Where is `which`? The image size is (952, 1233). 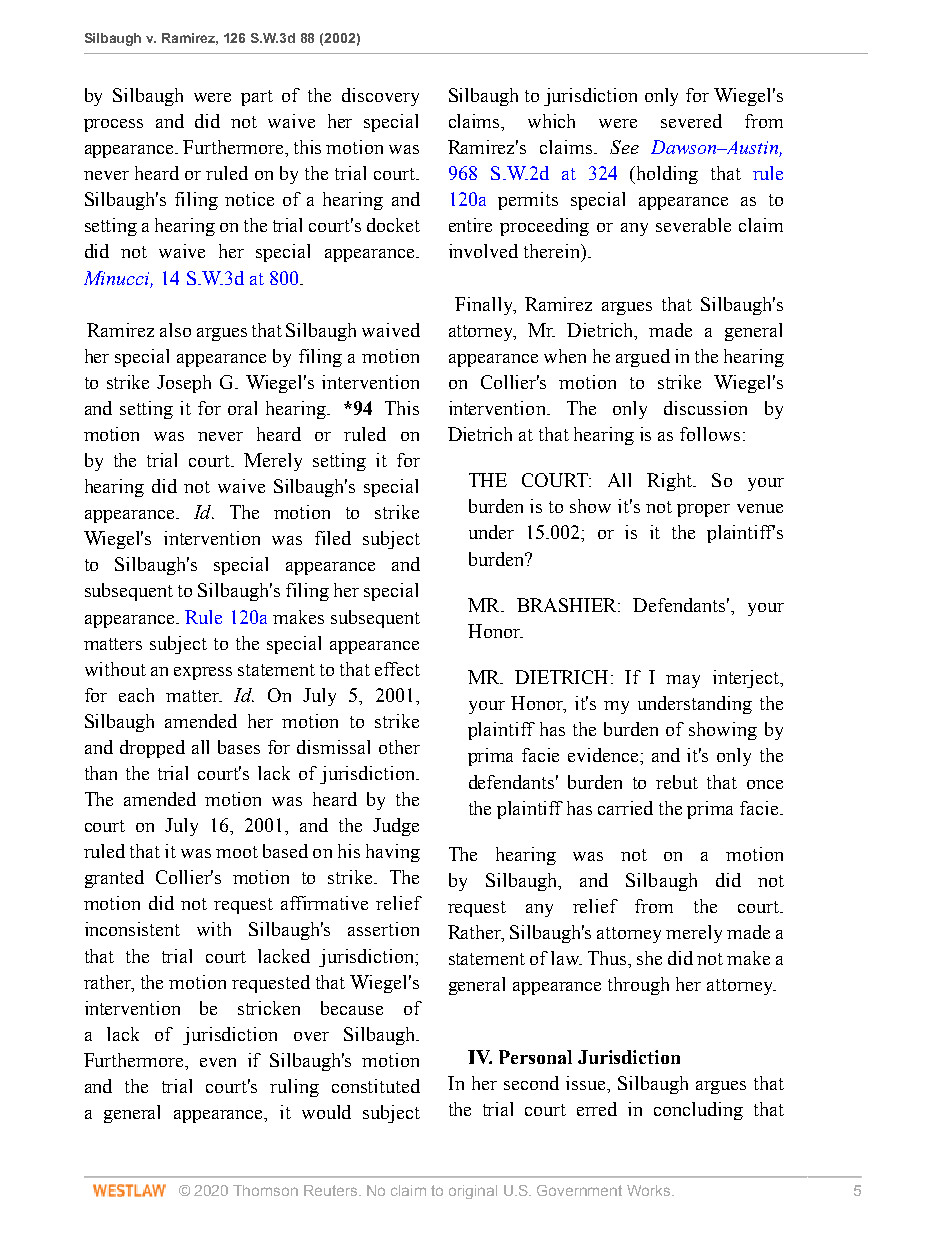
which is located at coordinates (551, 121).
